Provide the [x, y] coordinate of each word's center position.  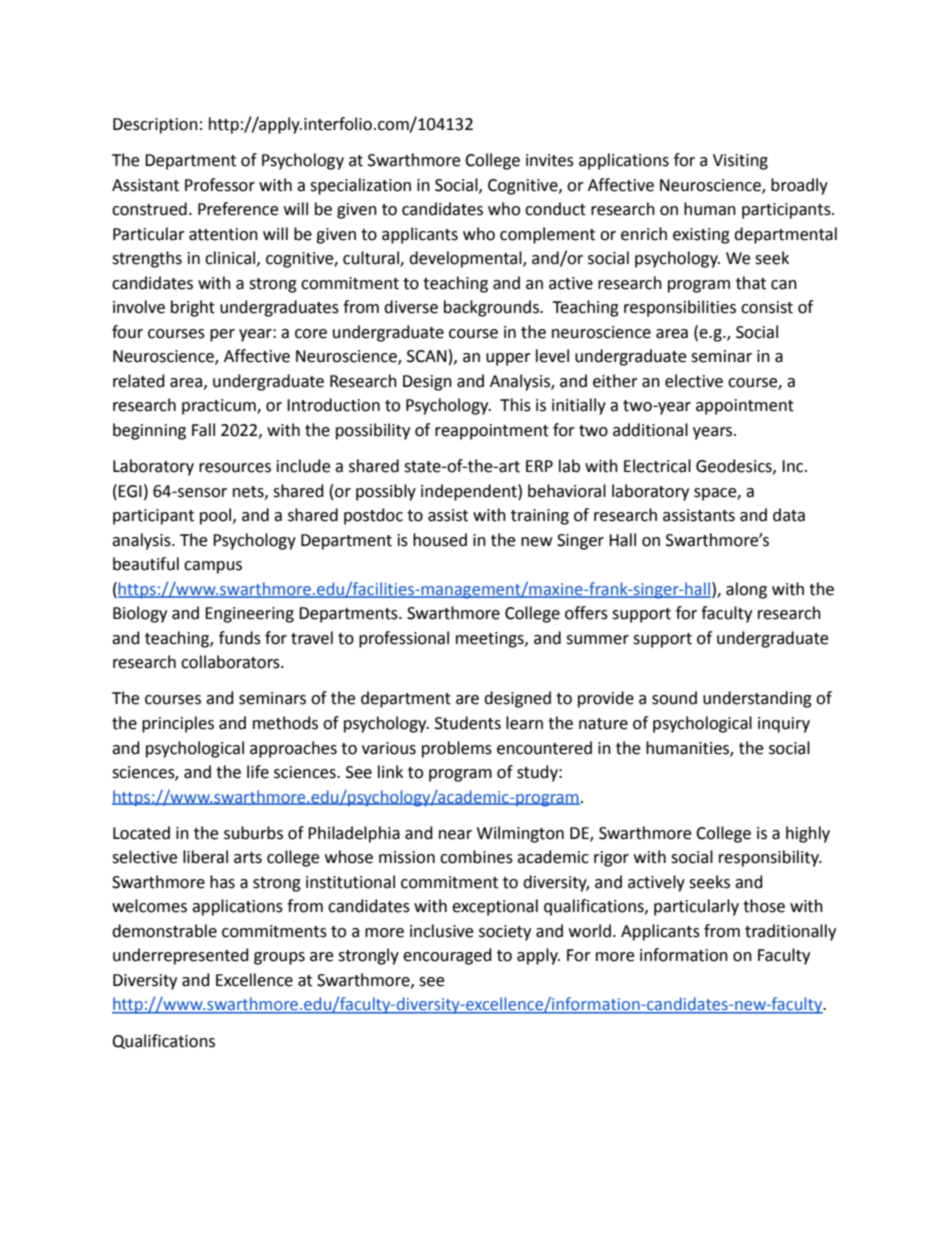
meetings [491, 640]
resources [235, 468]
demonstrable [164, 931]
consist [767, 307]
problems [457, 749]
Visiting [740, 162]
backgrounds [492, 308]
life [258, 772]
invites [550, 160]
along [746, 590]
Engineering [249, 615]
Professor [220, 185]
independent [470, 492]
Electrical [657, 466]
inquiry [784, 725]
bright [193, 308]
